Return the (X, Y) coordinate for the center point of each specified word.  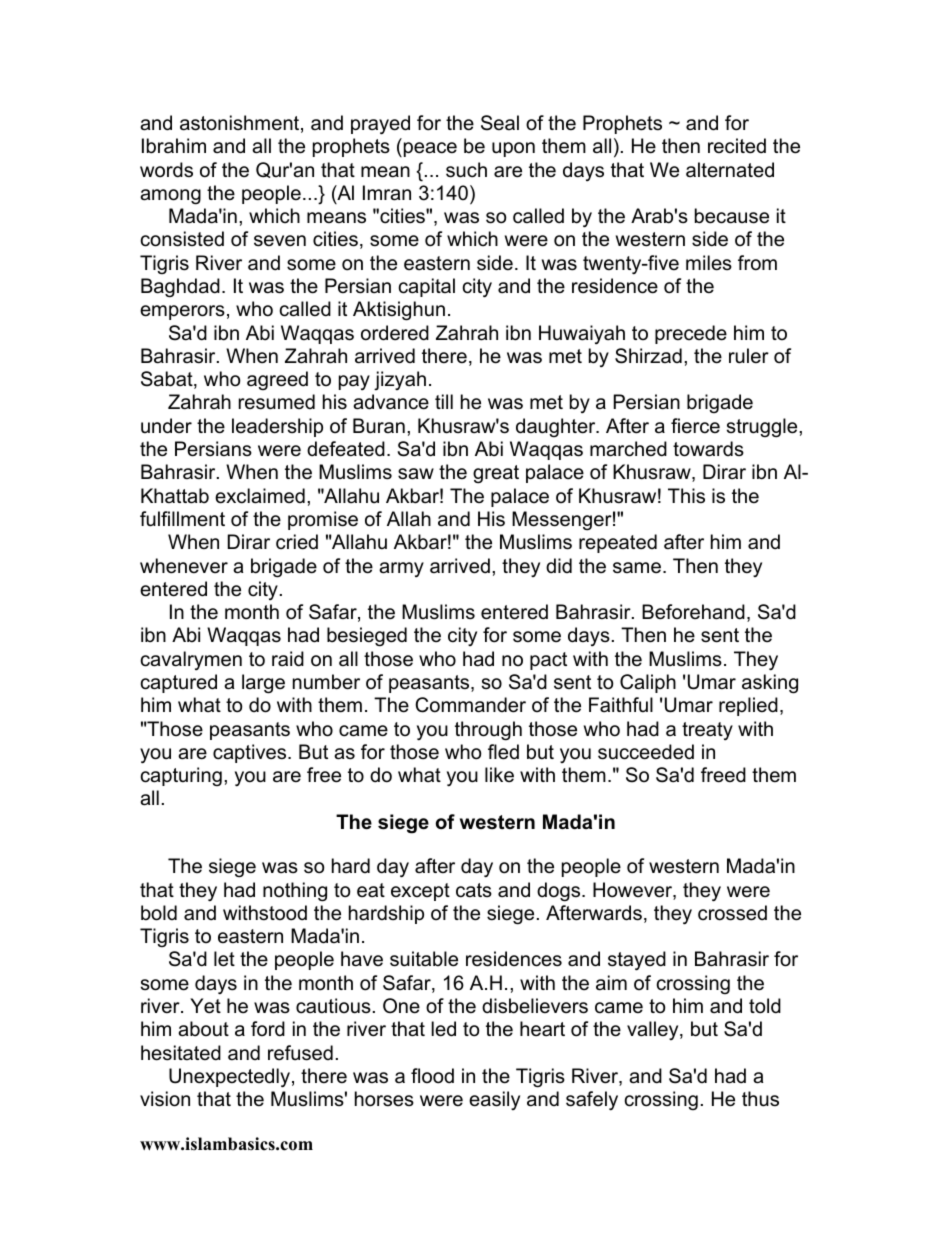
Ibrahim (174, 146)
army (401, 569)
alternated (730, 170)
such (466, 170)
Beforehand (693, 612)
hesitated (181, 1053)
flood (432, 1076)
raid (288, 659)
